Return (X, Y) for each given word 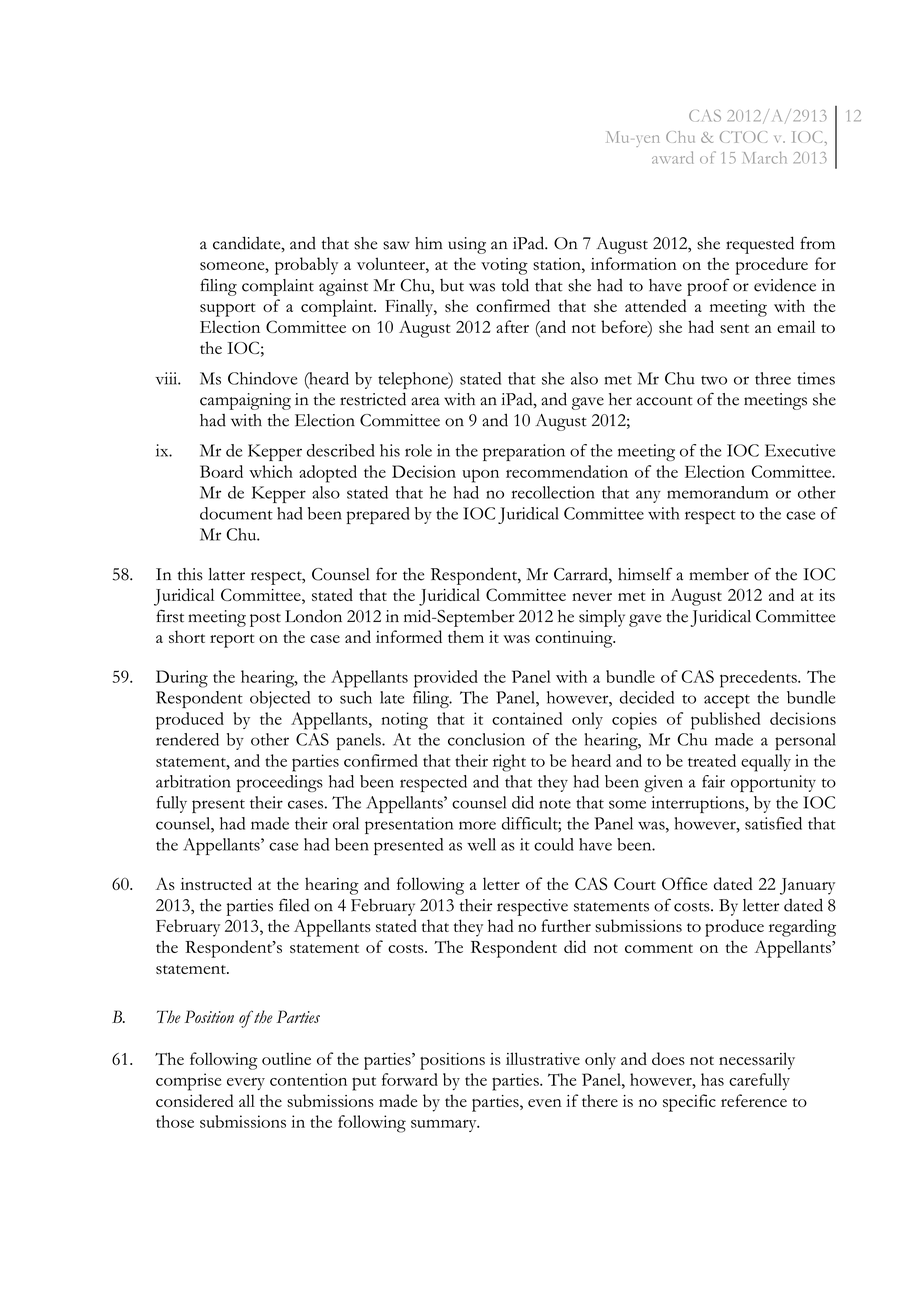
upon (480, 476)
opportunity (773, 783)
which (271, 471)
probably (306, 266)
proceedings (280, 783)
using (467, 245)
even (545, 1103)
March (765, 158)
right (509, 763)
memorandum (717, 492)
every (246, 1084)
